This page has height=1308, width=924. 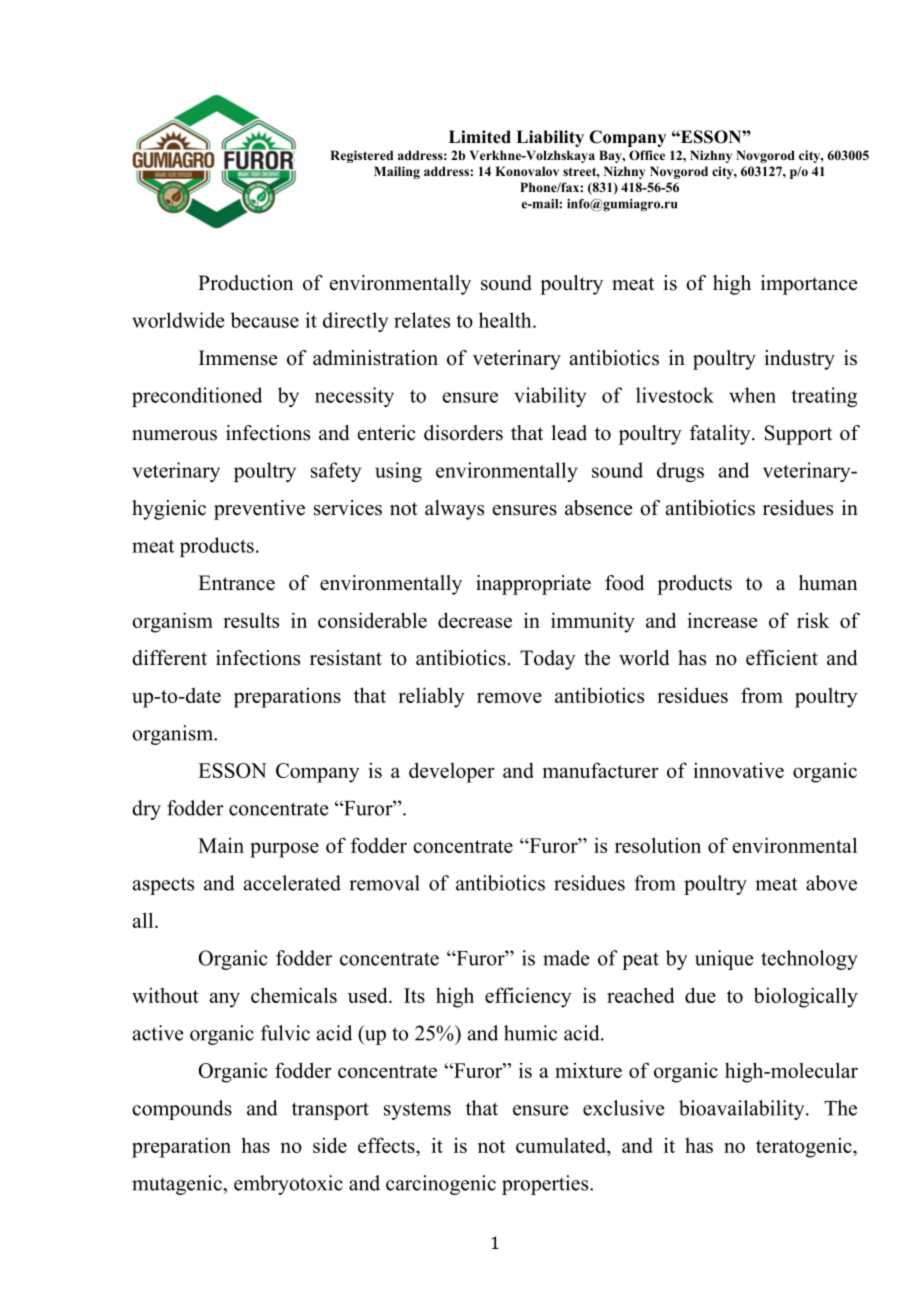 What do you see at coordinates (238, 358) in the page?
I see `Immense` at bounding box center [238, 358].
